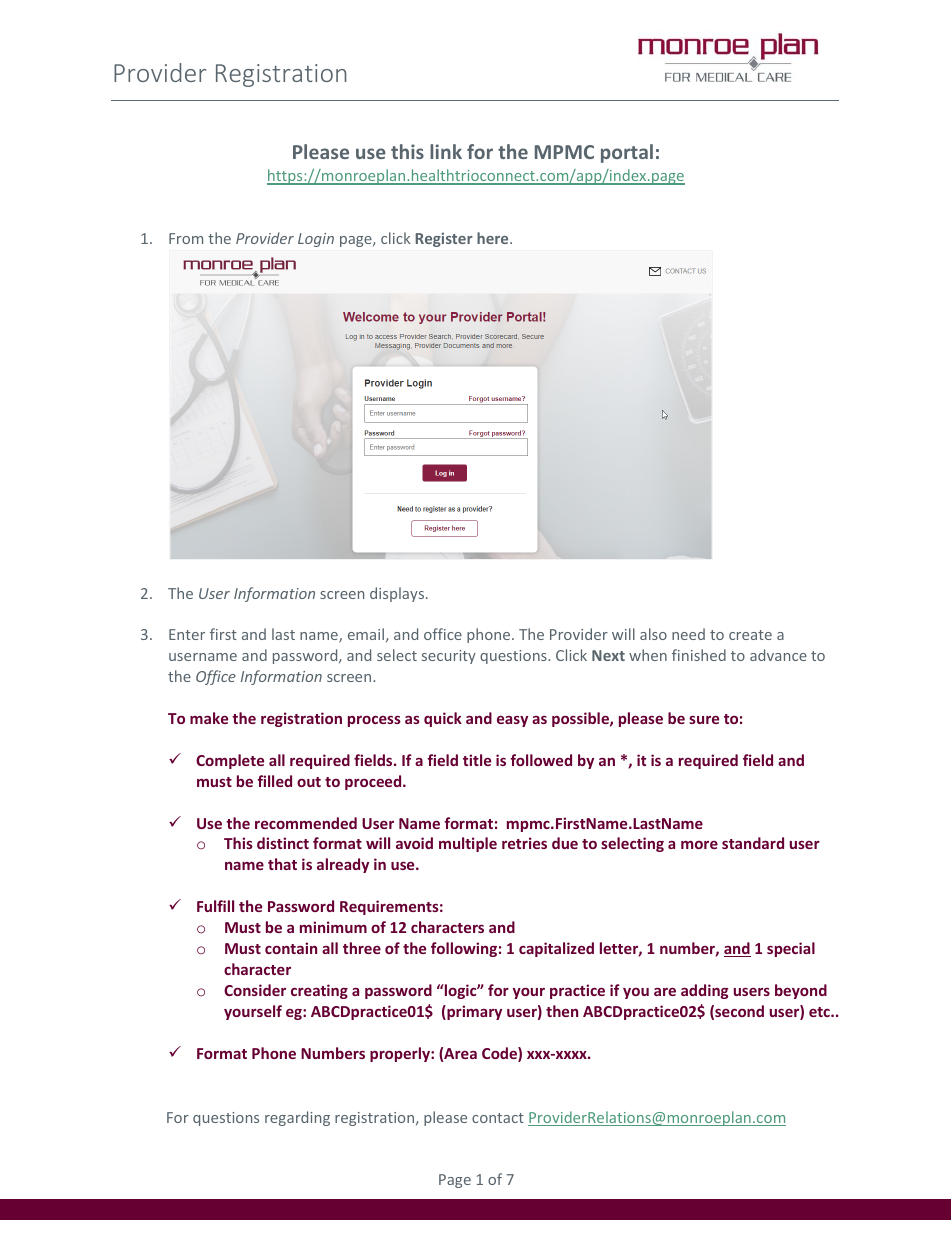 This image has width=952, height=1233. Describe the element at coordinates (449, 657) in the image. I see `security` at that location.
